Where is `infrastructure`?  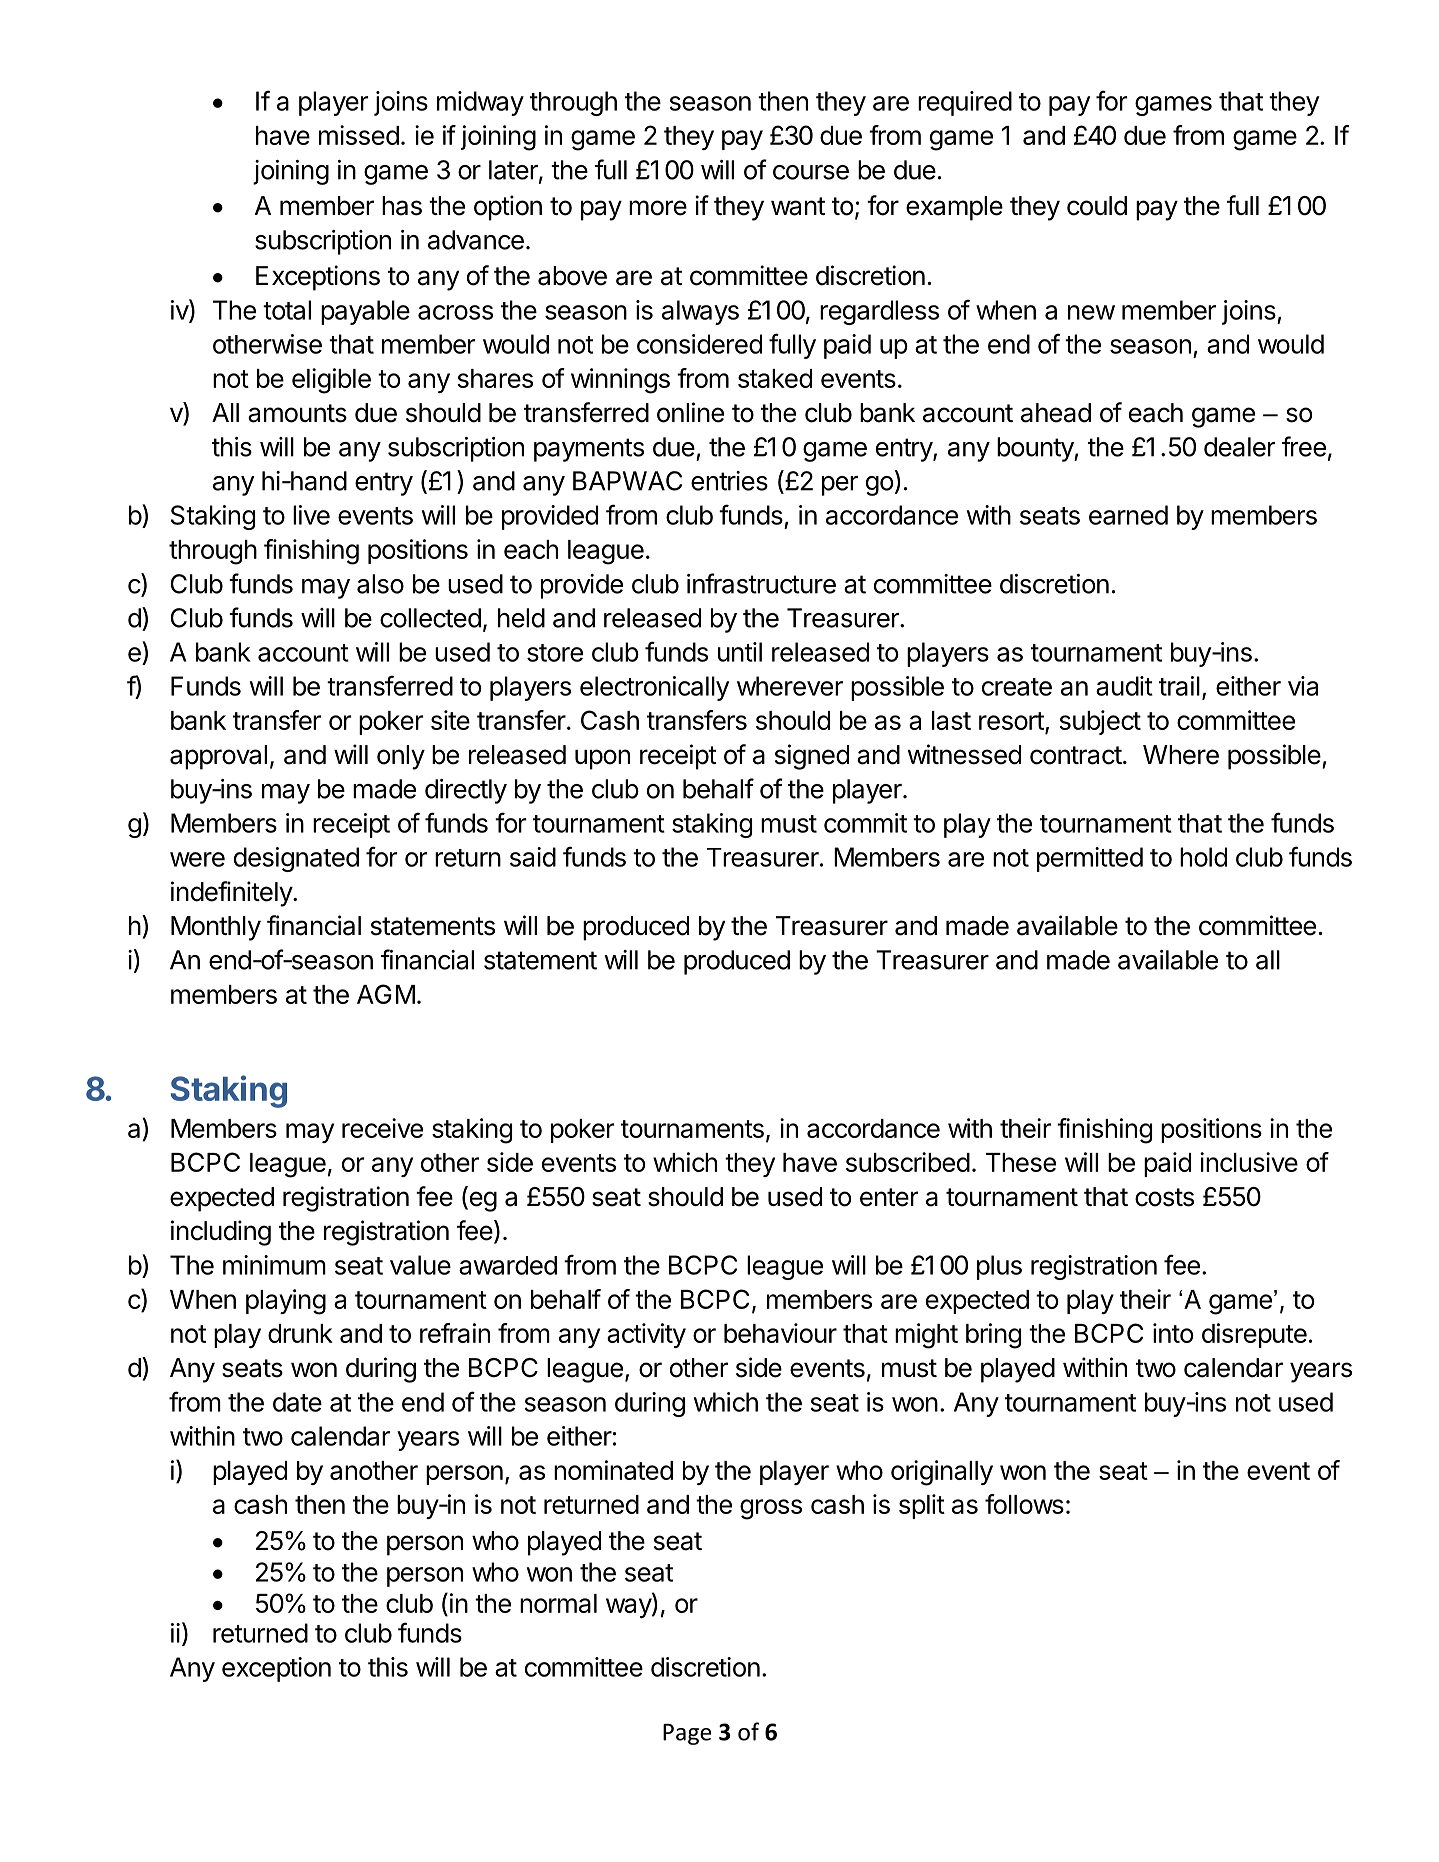 infrastructure is located at coordinates (761, 583).
